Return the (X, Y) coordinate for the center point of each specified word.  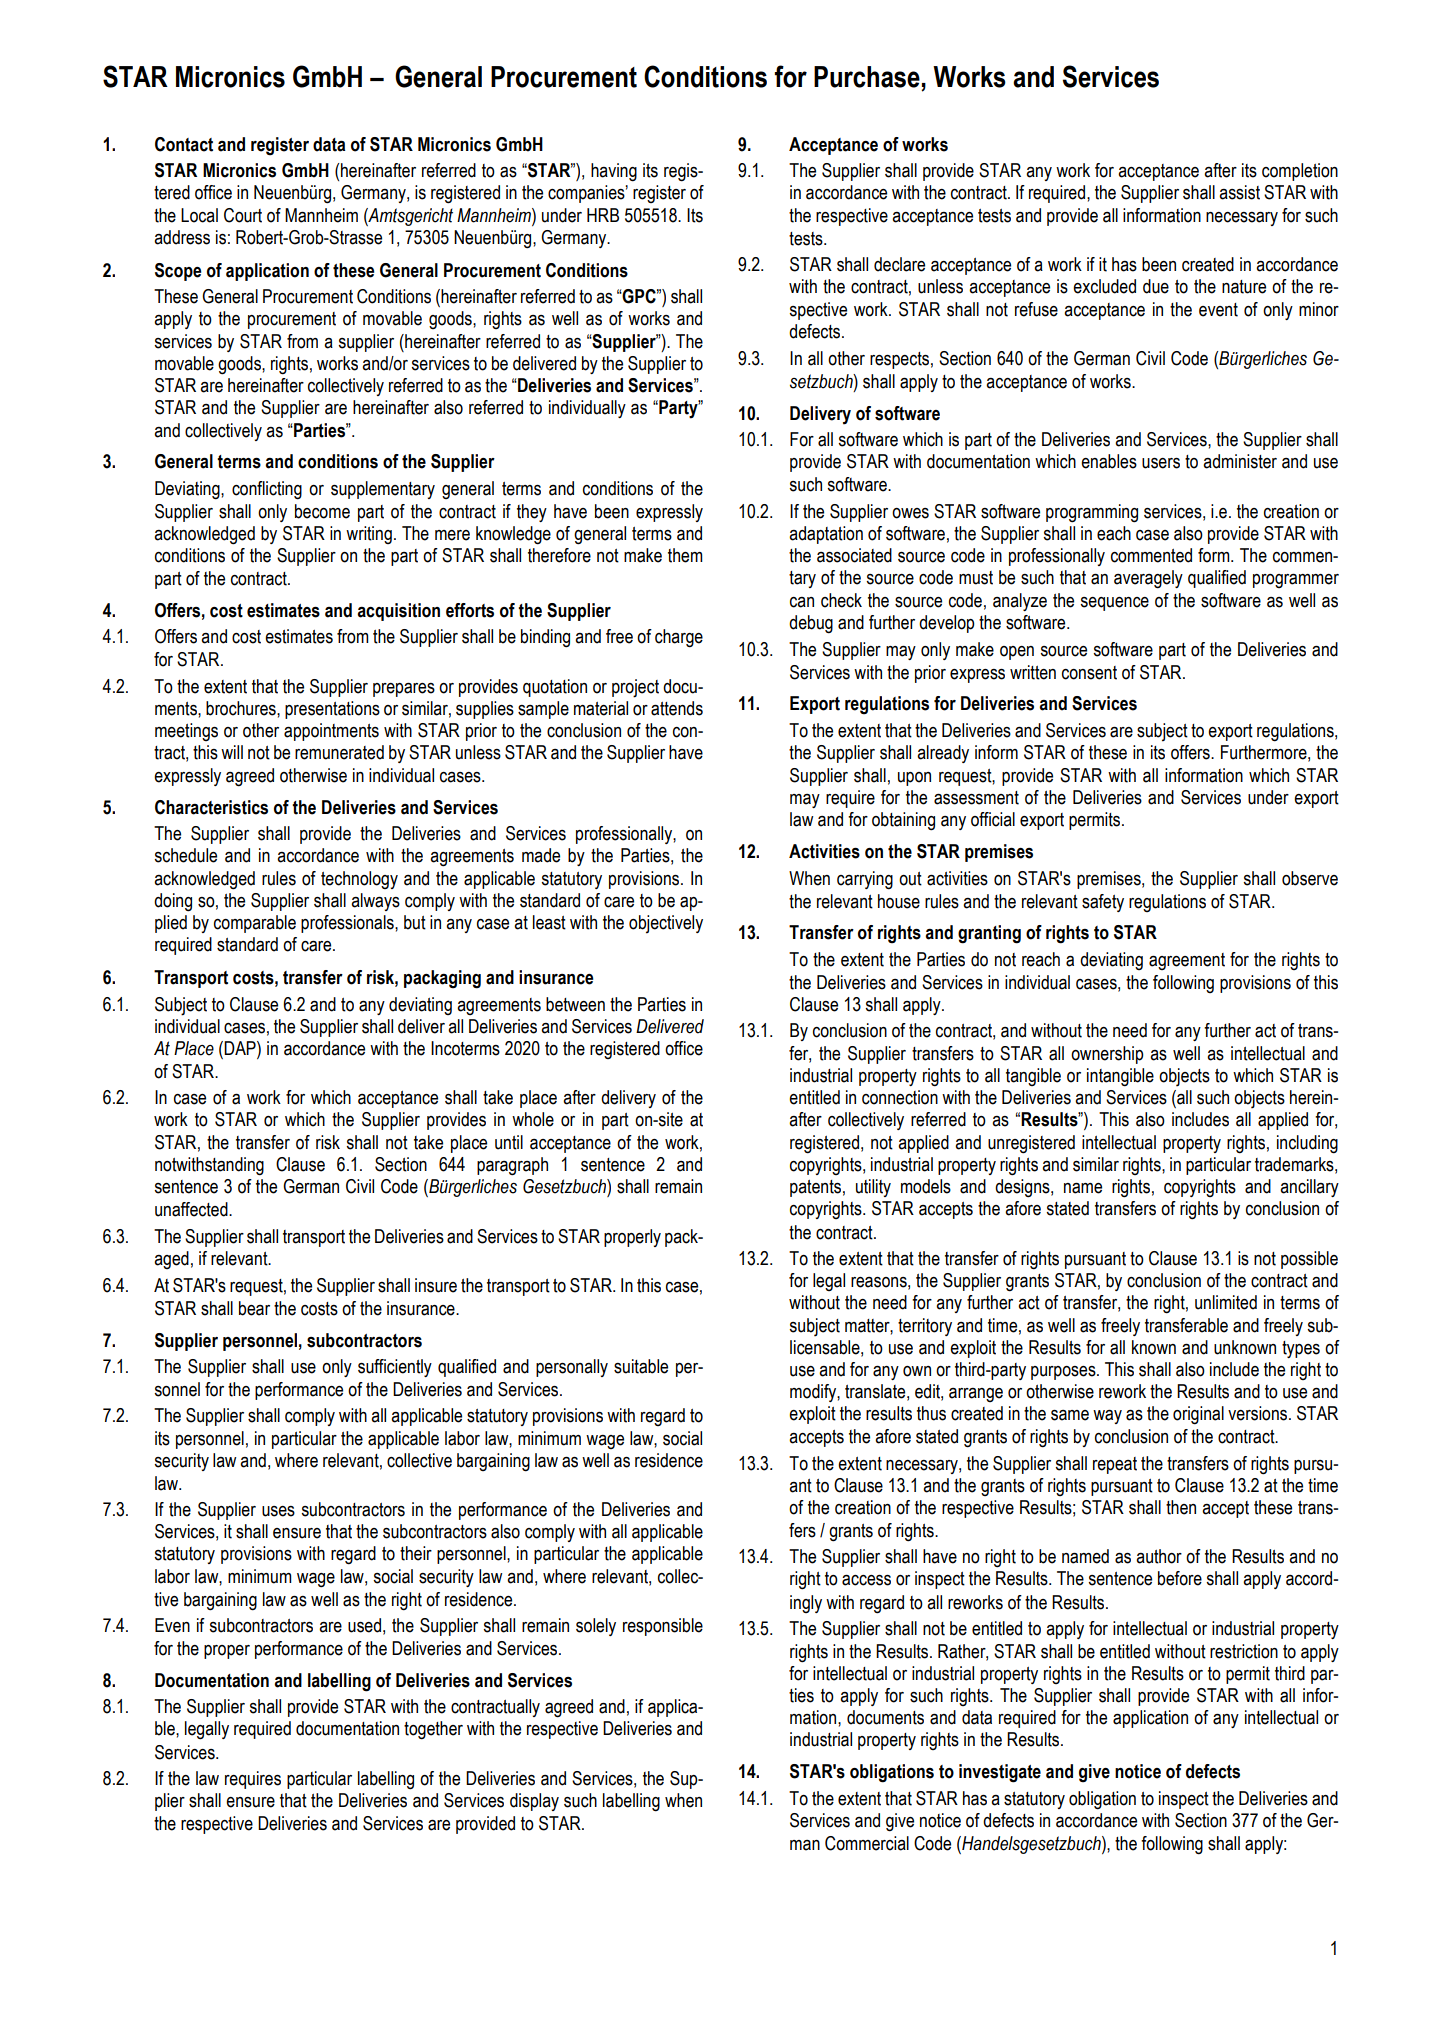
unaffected (192, 1209)
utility (873, 1188)
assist (1239, 192)
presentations (332, 710)
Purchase (867, 77)
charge (679, 638)
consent (1089, 673)
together (433, 1730)
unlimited (1226, 1302)
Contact (184, 144)
